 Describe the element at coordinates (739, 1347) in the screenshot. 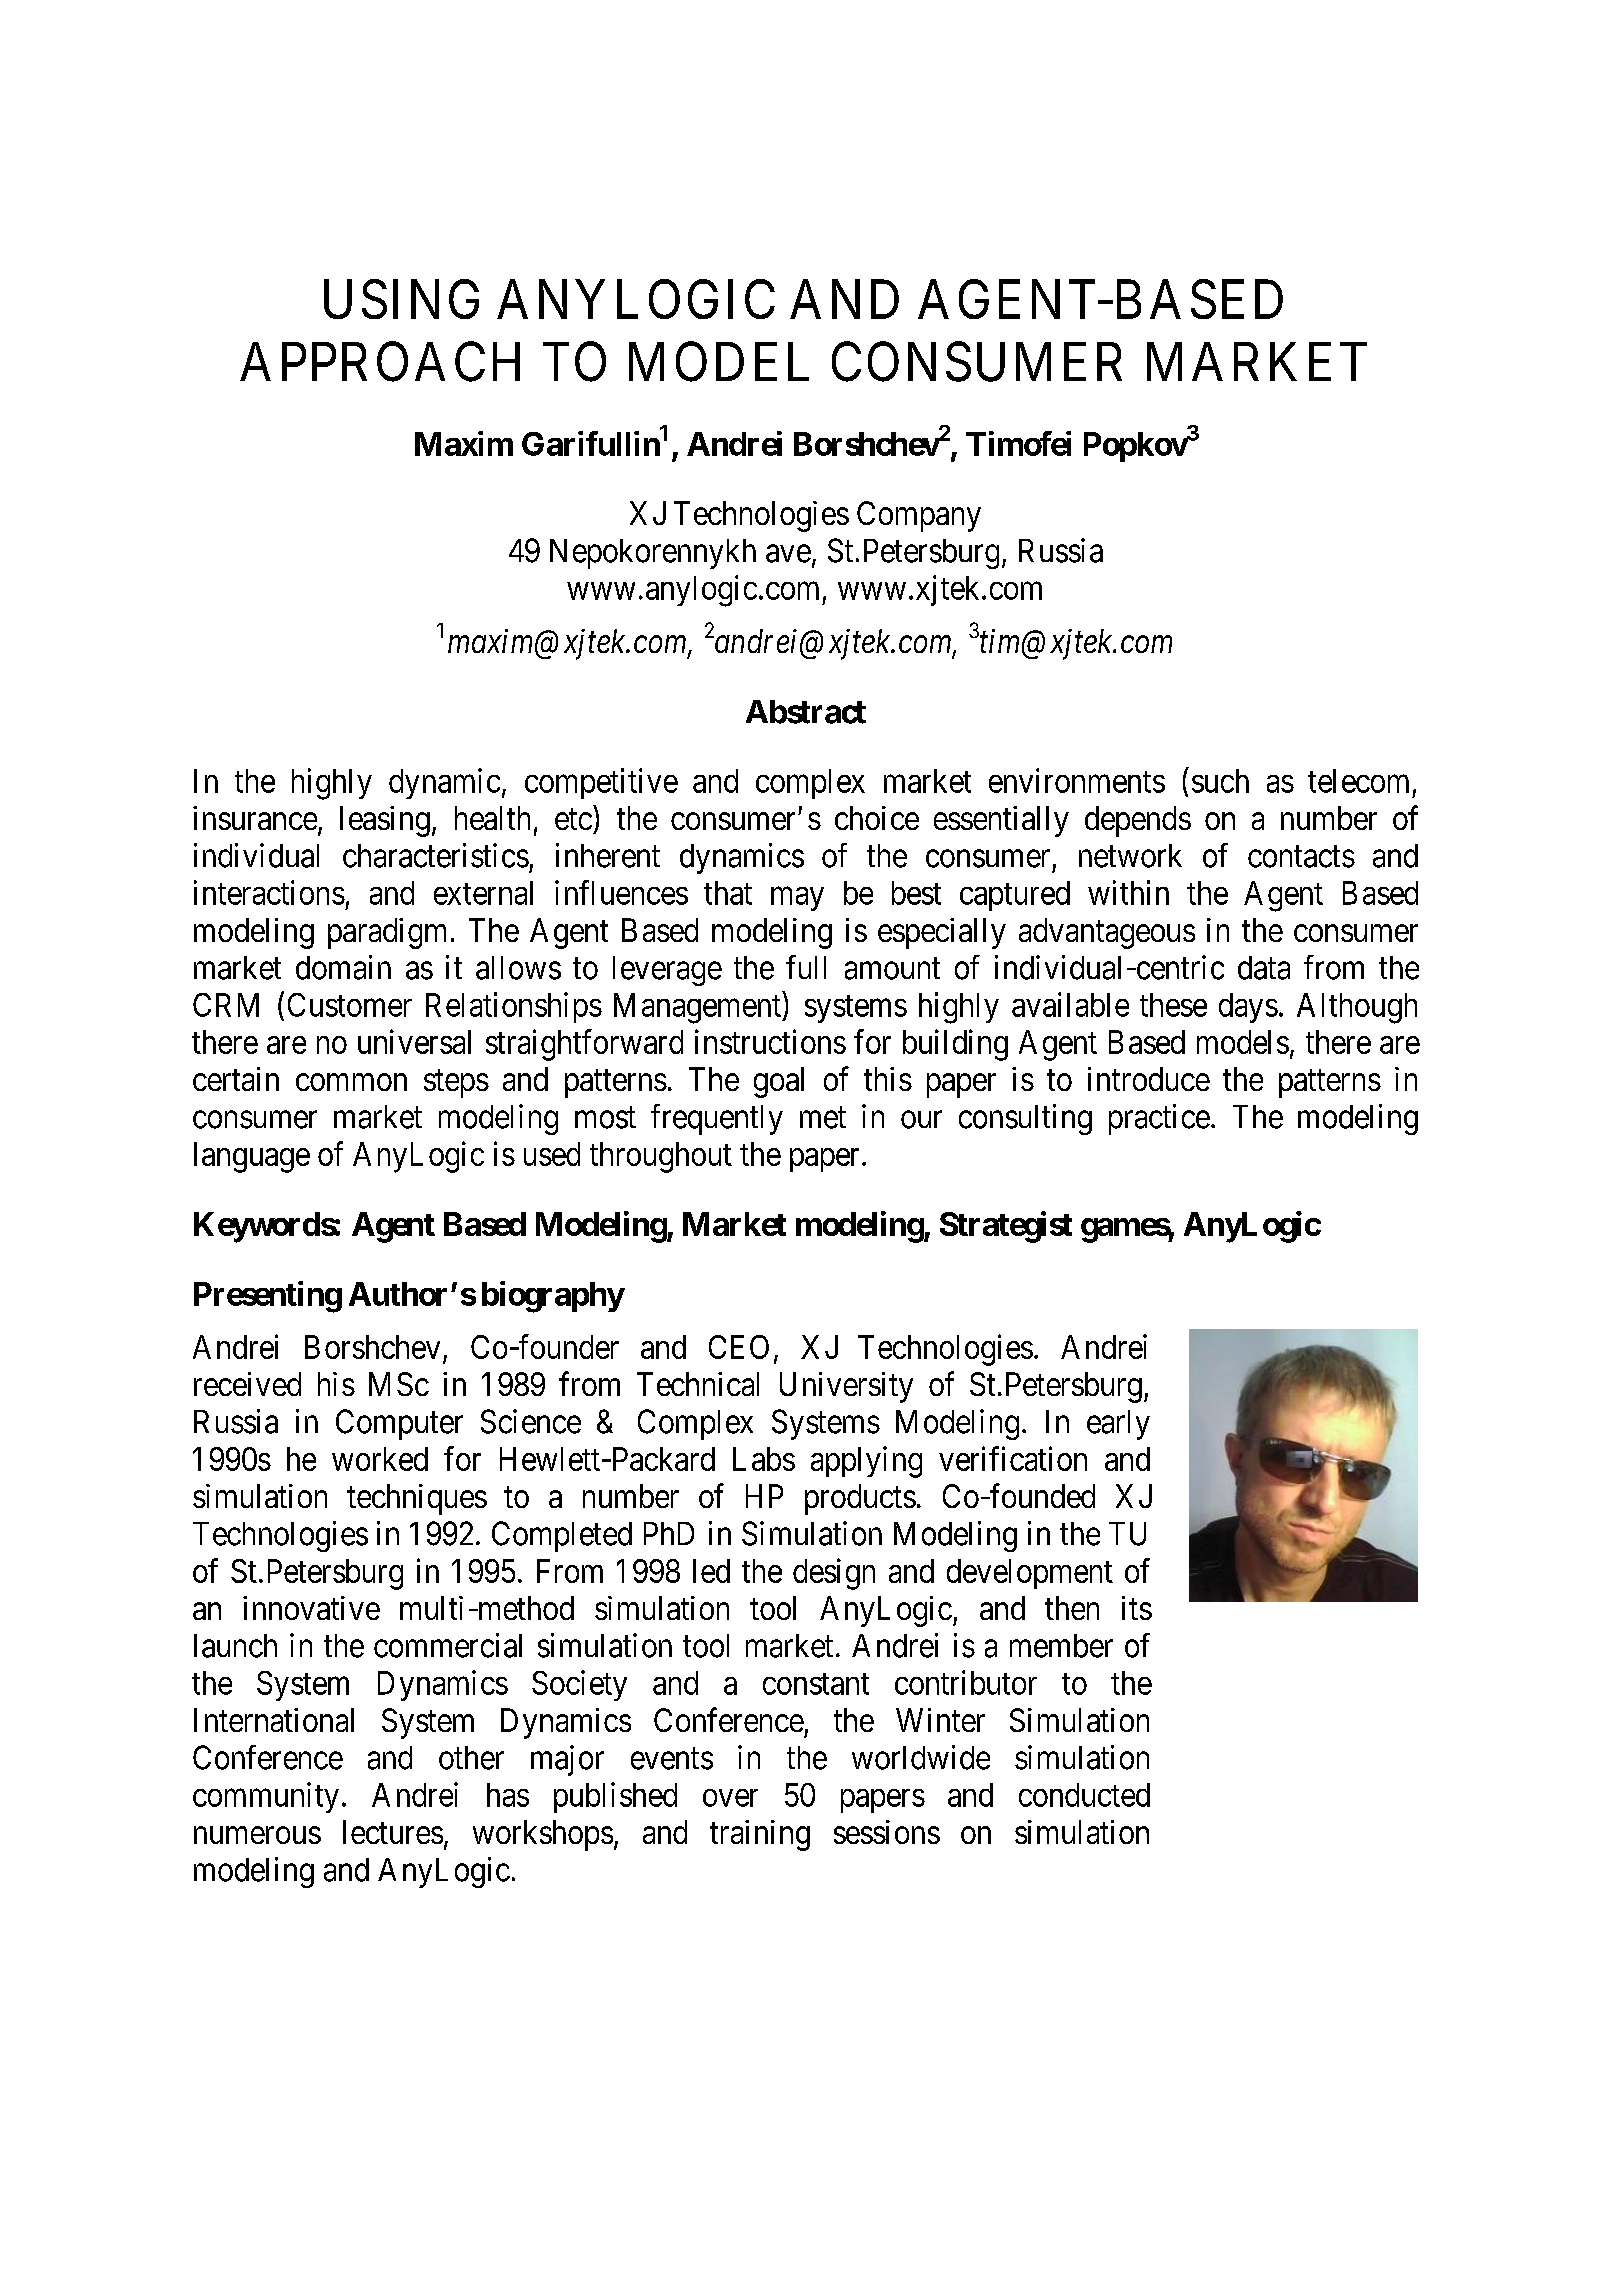

I see `CEO` at that location.
